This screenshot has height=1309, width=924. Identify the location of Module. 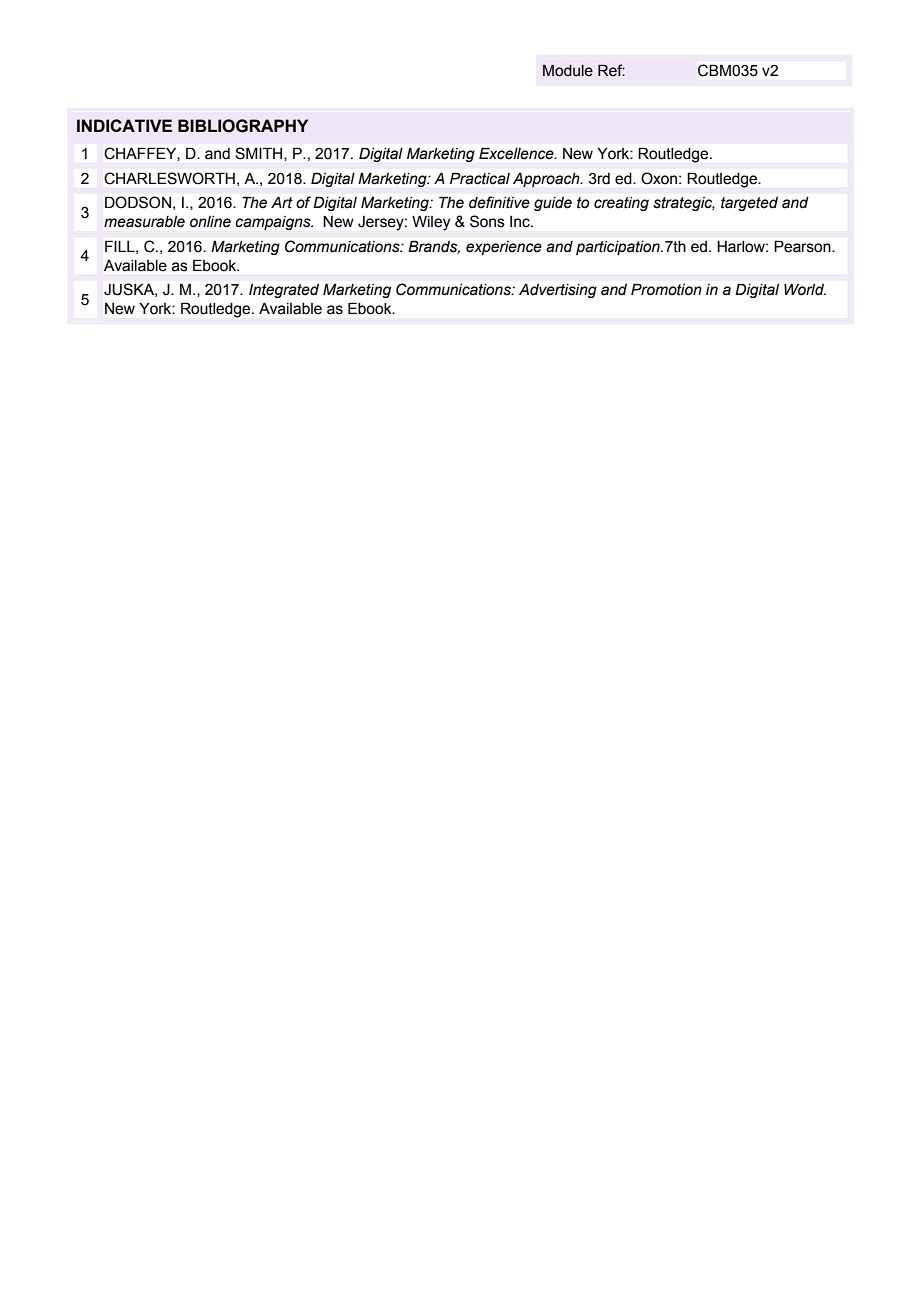
(568, 70).
